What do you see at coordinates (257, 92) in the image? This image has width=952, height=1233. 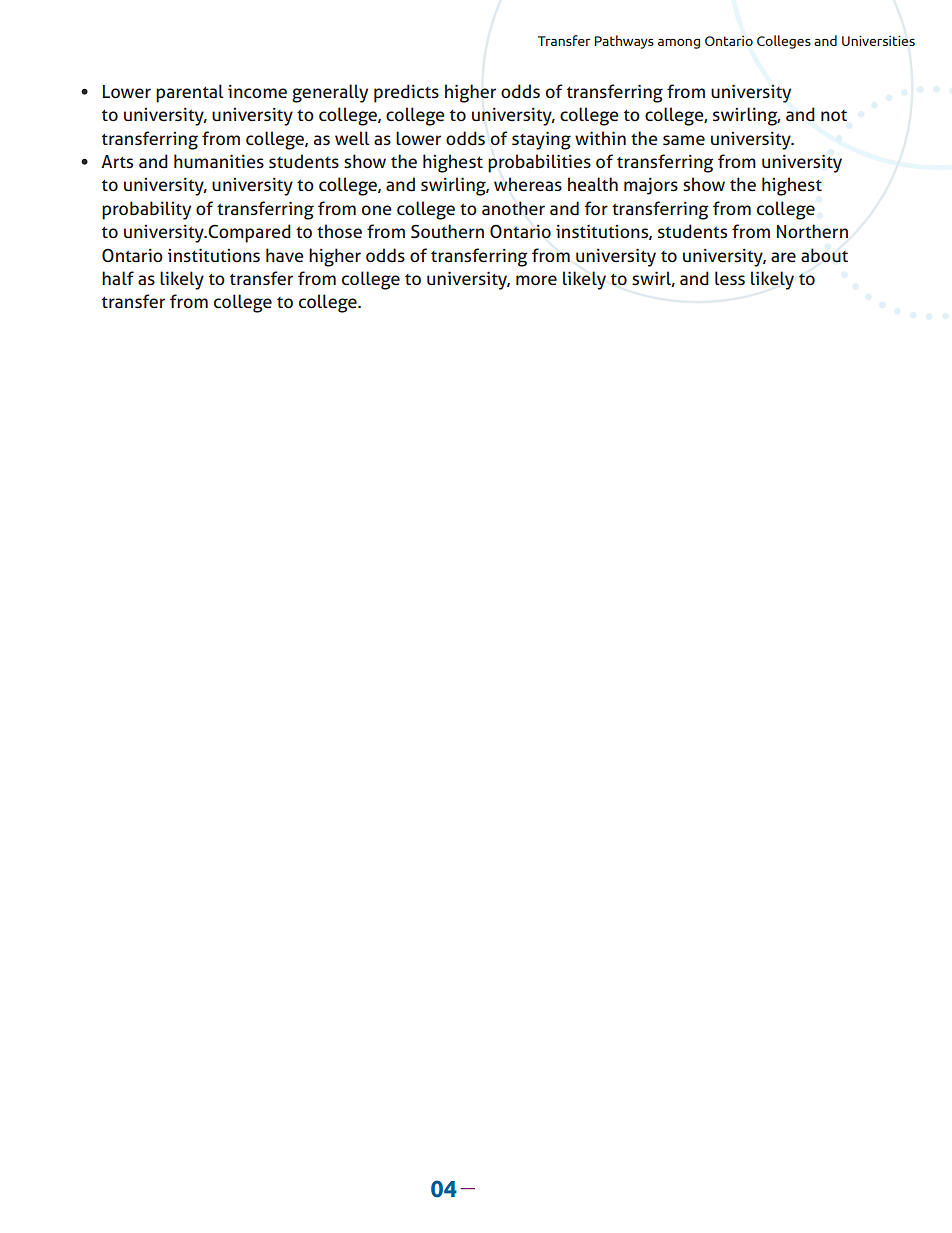 I see `income` at bounding box center [257, 92].
